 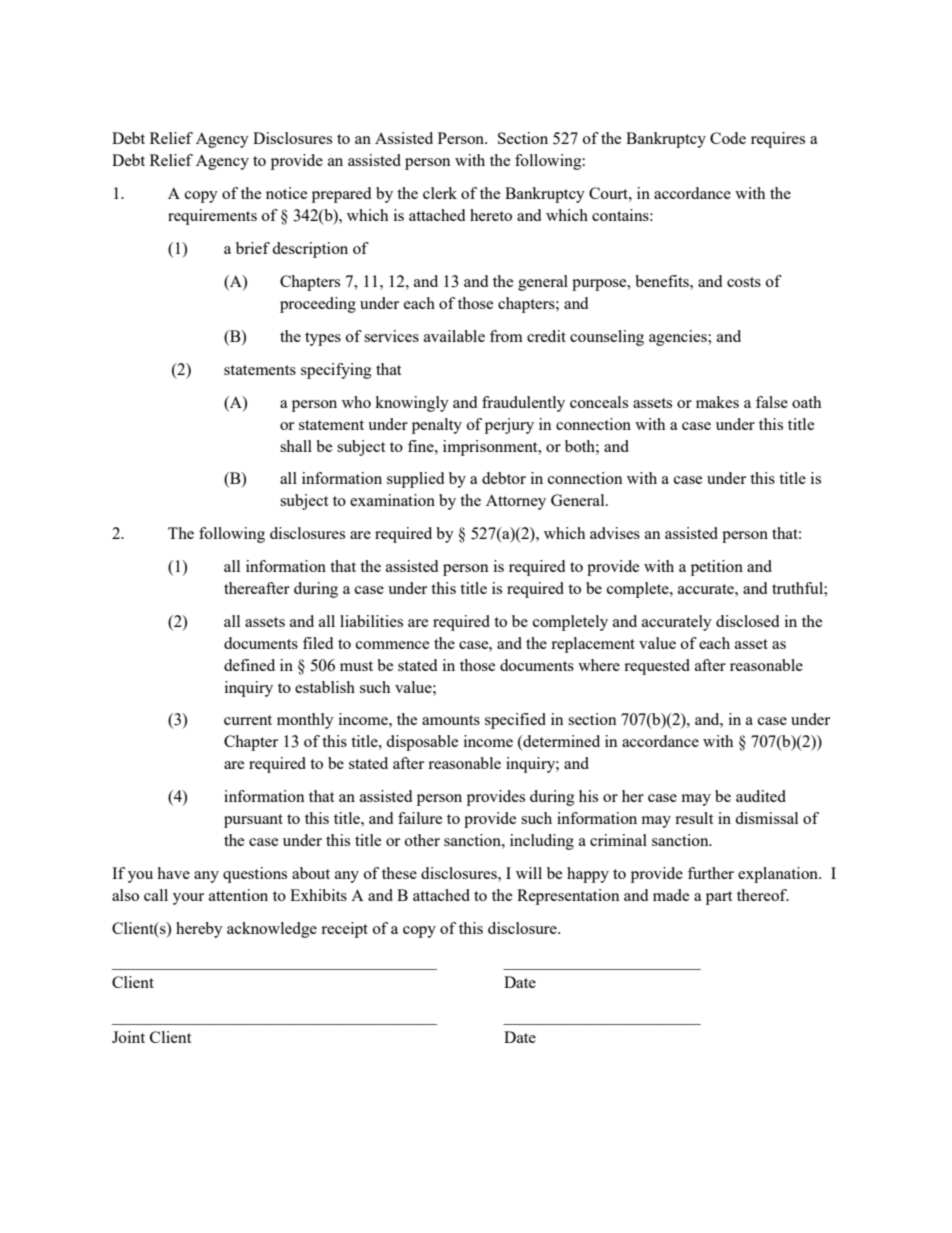 I want to click on petition, so click(x=717, y=568).
